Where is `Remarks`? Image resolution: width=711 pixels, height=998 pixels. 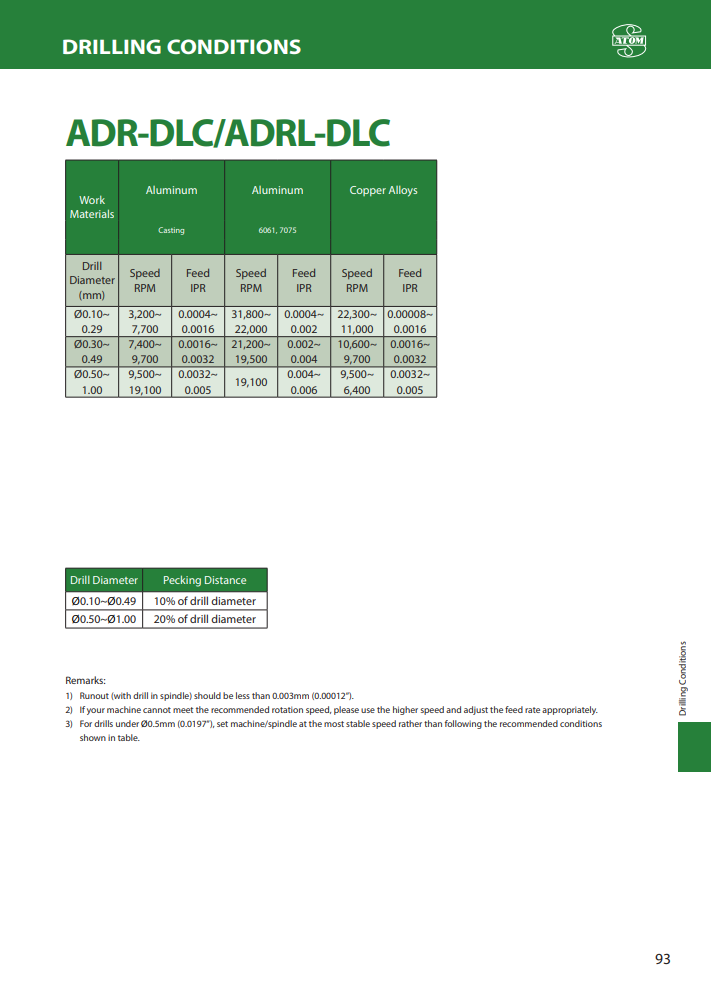
Remarks is located at coordinates (85, 680).
